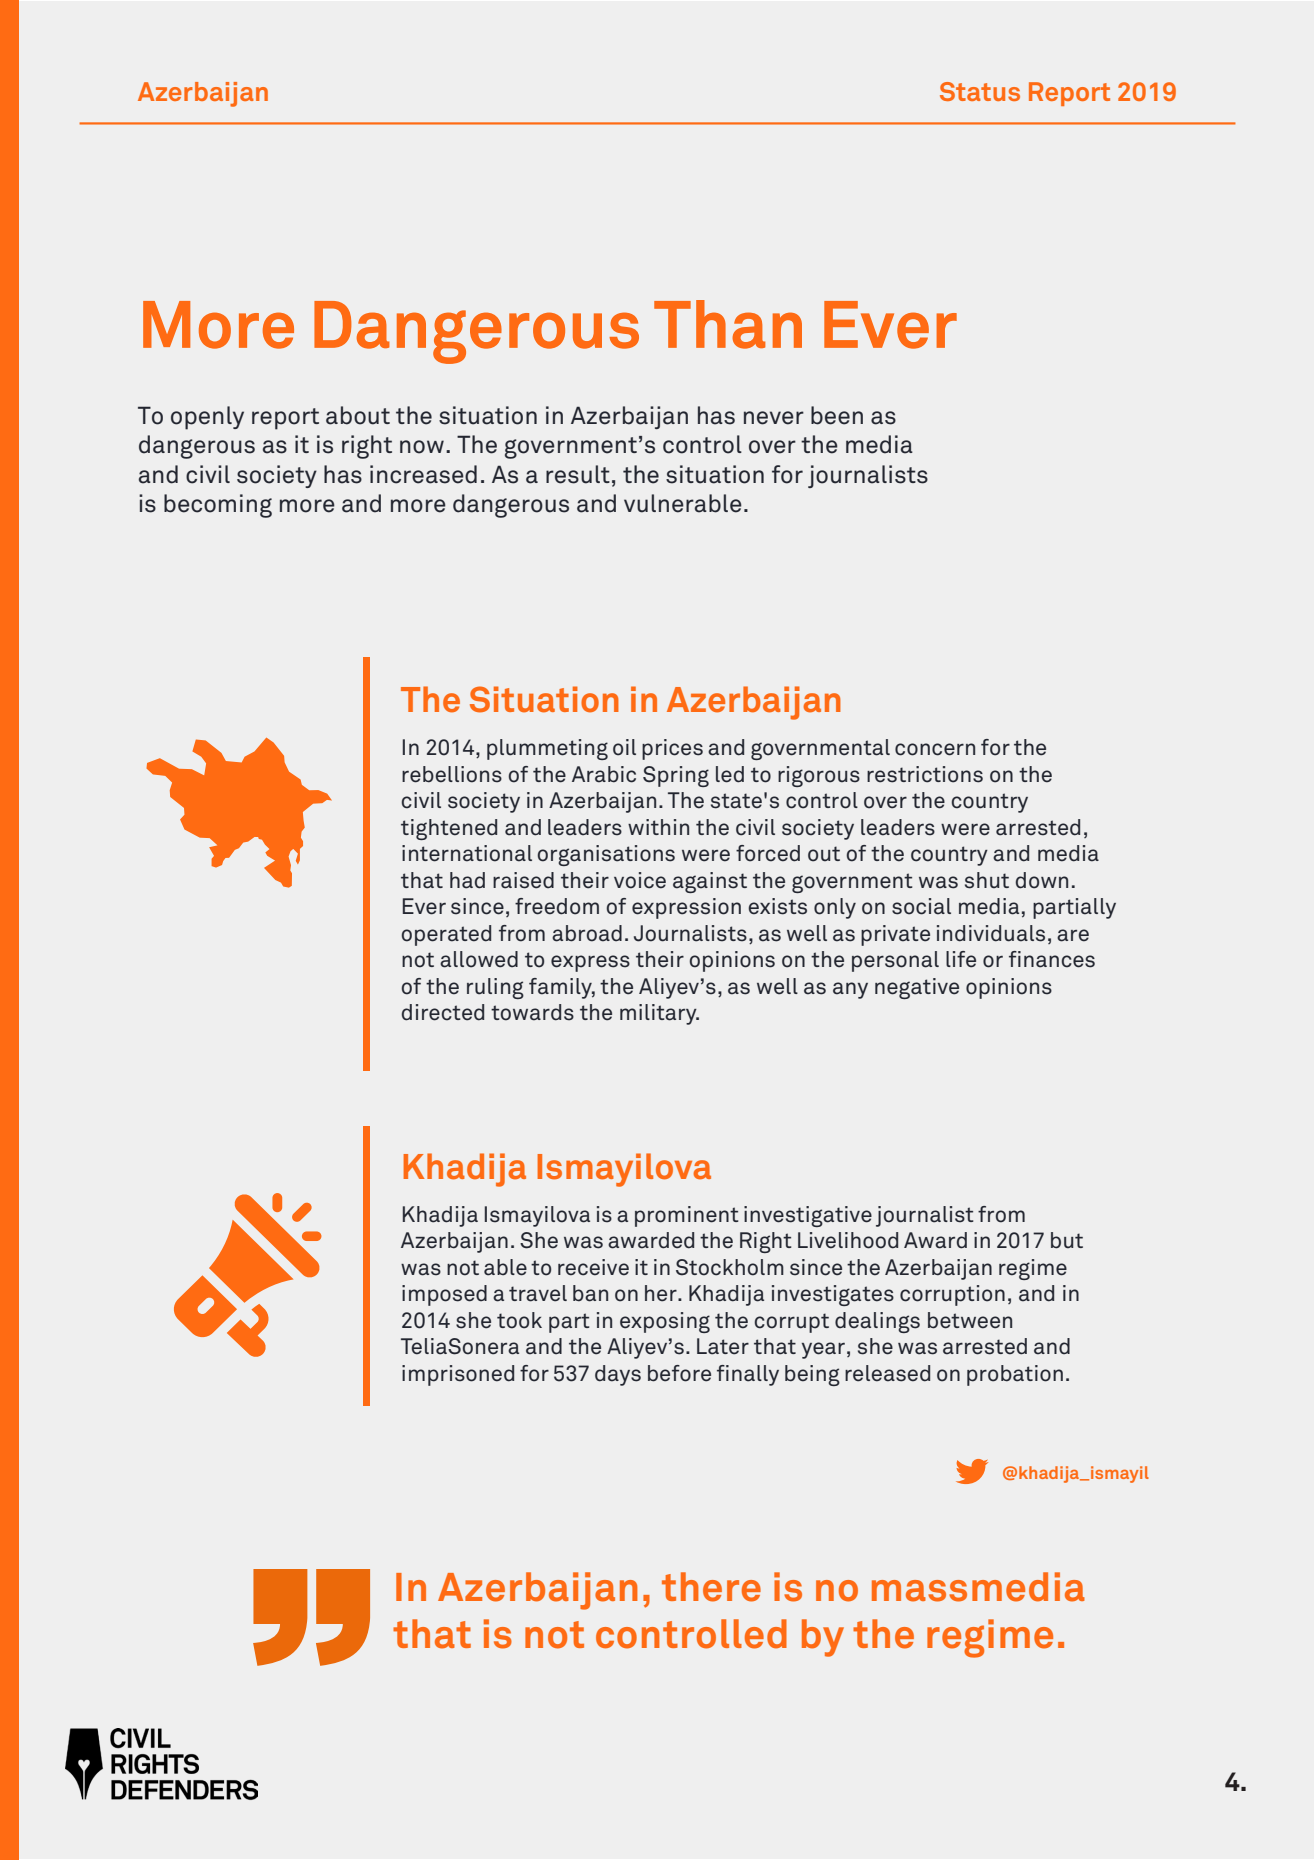 This image has height=1860, width=1315. Describe the element at coordinates (1067, 1240) in the image. I see `but` at that location.
